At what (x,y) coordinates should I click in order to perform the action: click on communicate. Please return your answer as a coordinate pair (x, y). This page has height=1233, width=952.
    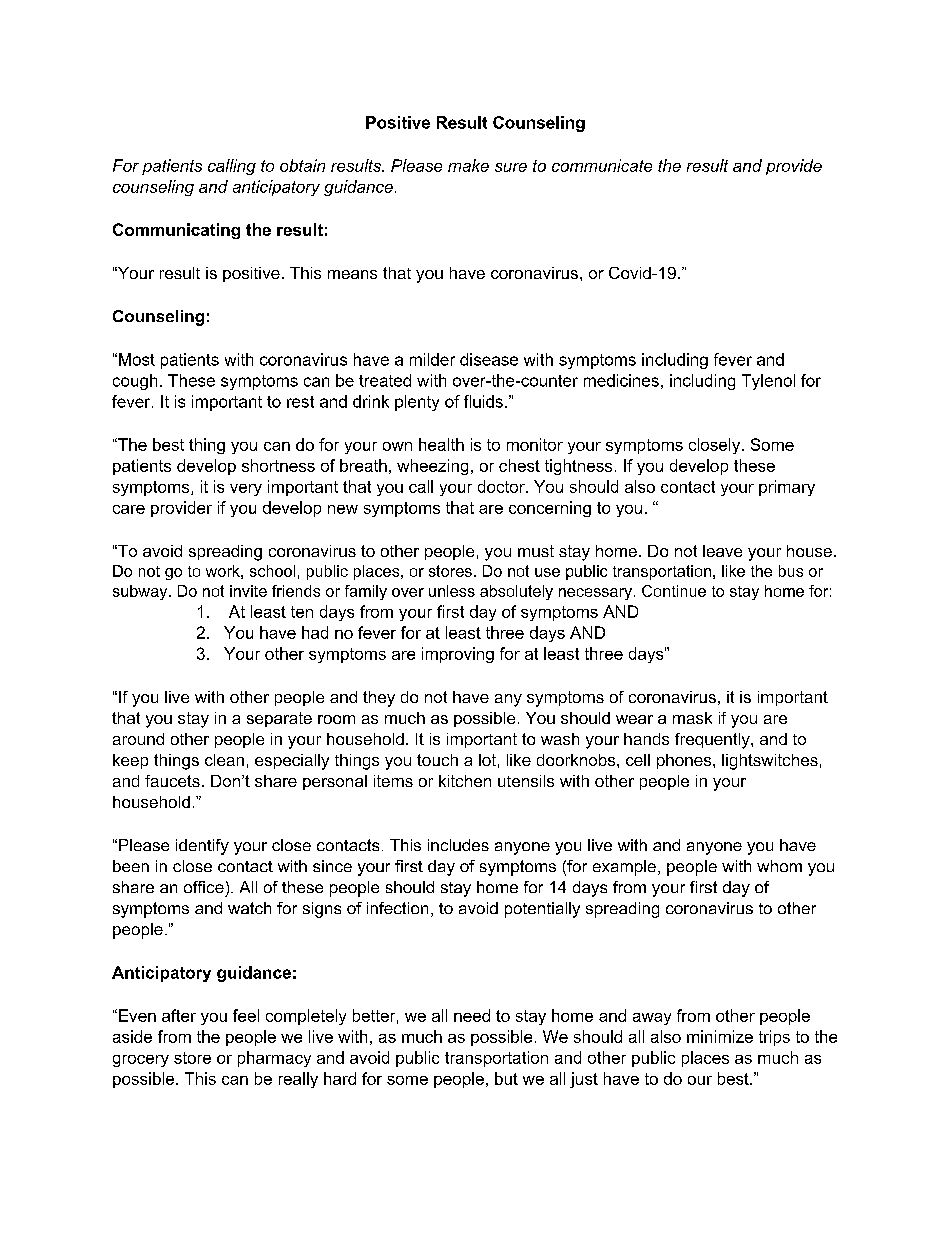
    Looking at the image, I should click on (602, 165).
